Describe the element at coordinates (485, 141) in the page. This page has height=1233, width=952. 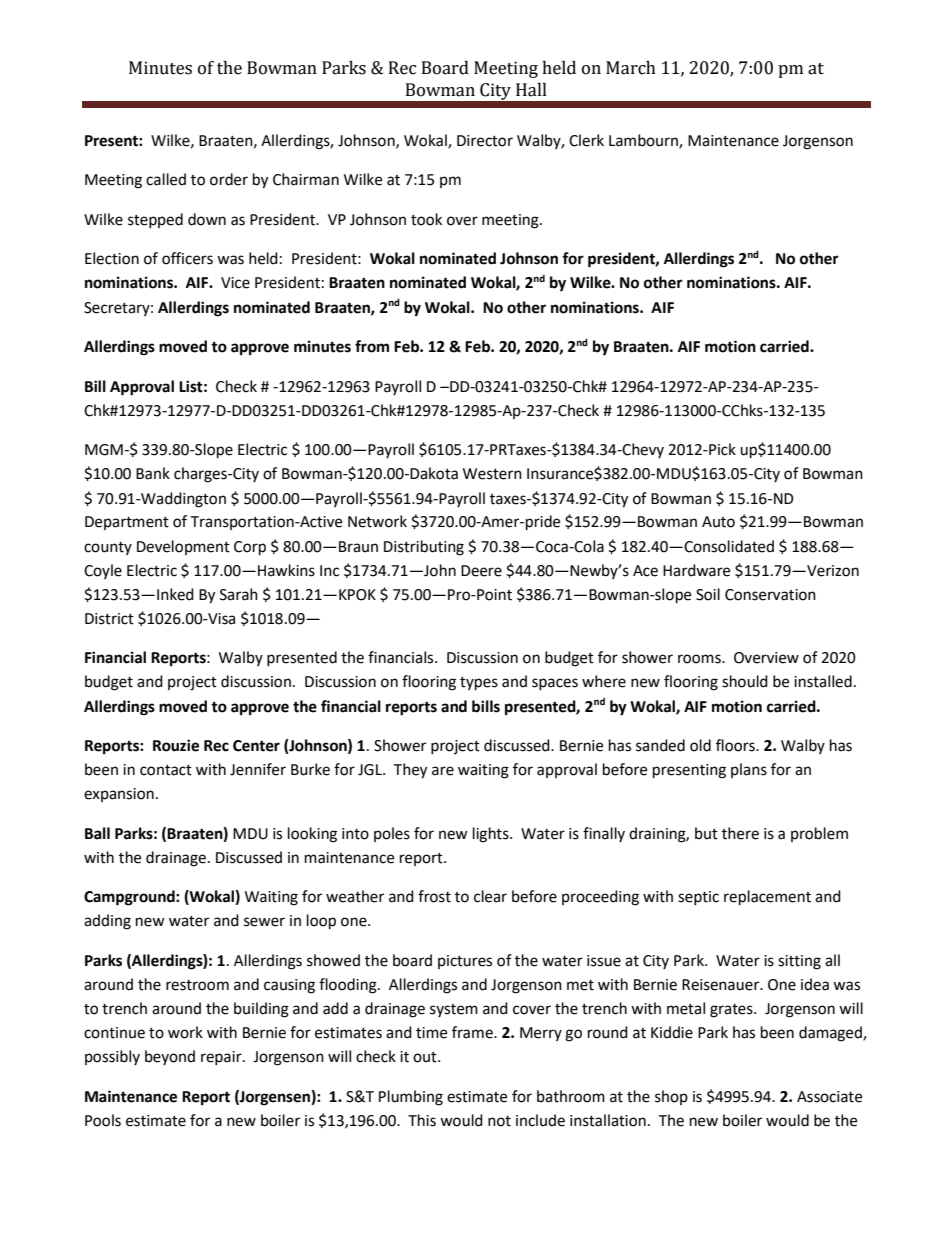
I see `Director` at that location.
